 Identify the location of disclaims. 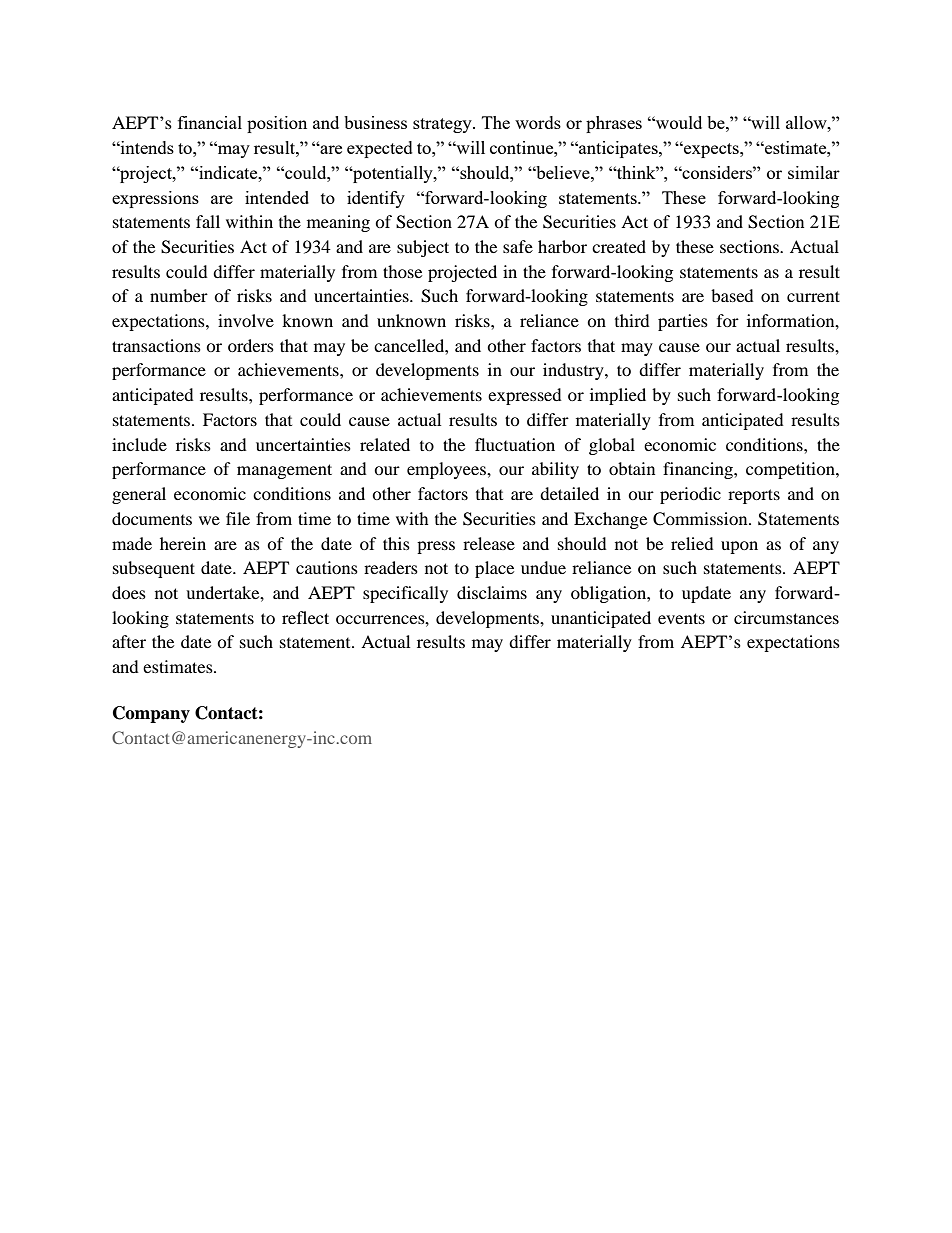
(492, 592).
